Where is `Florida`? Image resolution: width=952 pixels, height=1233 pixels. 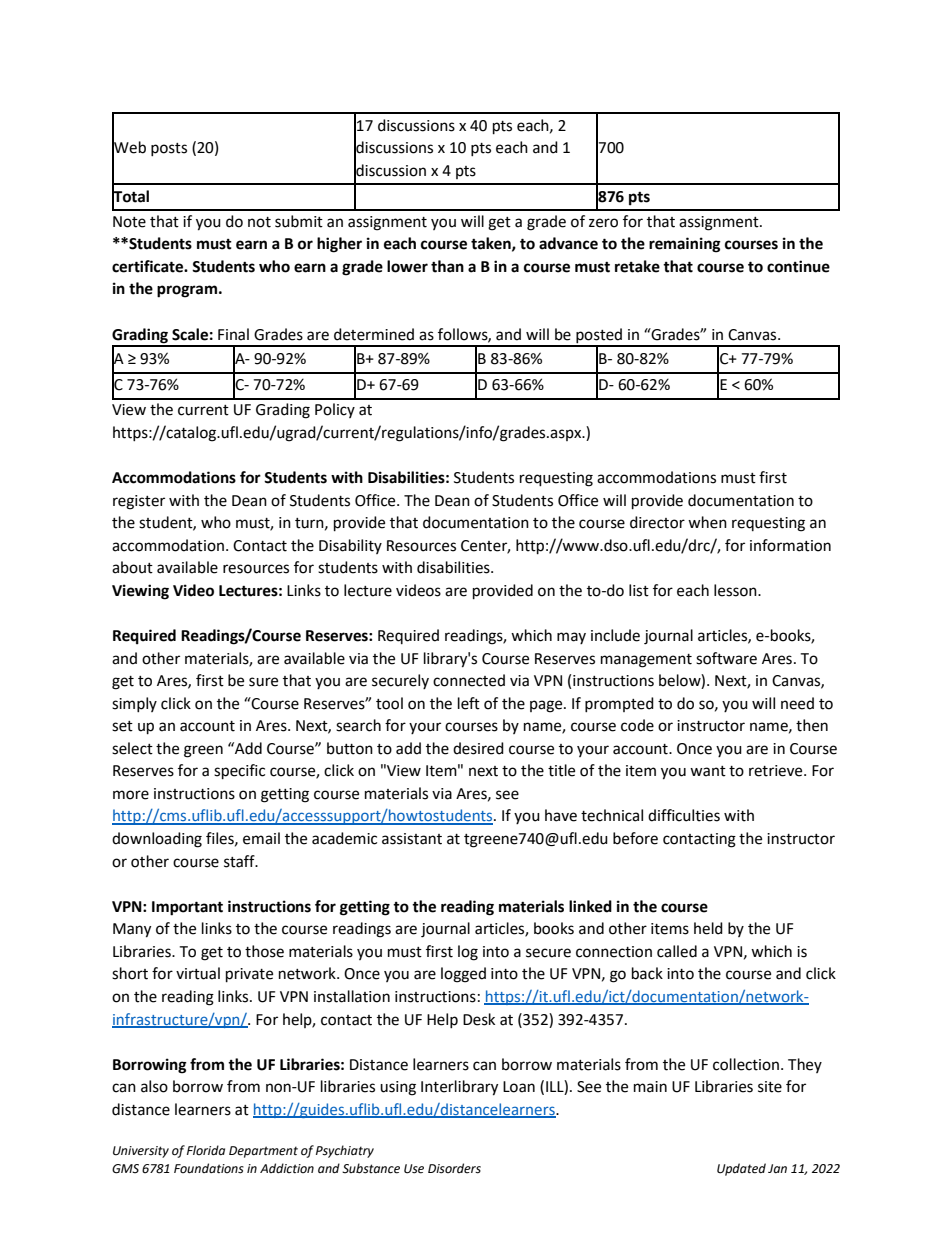
Florida is located at coordinates (206, 1150).
